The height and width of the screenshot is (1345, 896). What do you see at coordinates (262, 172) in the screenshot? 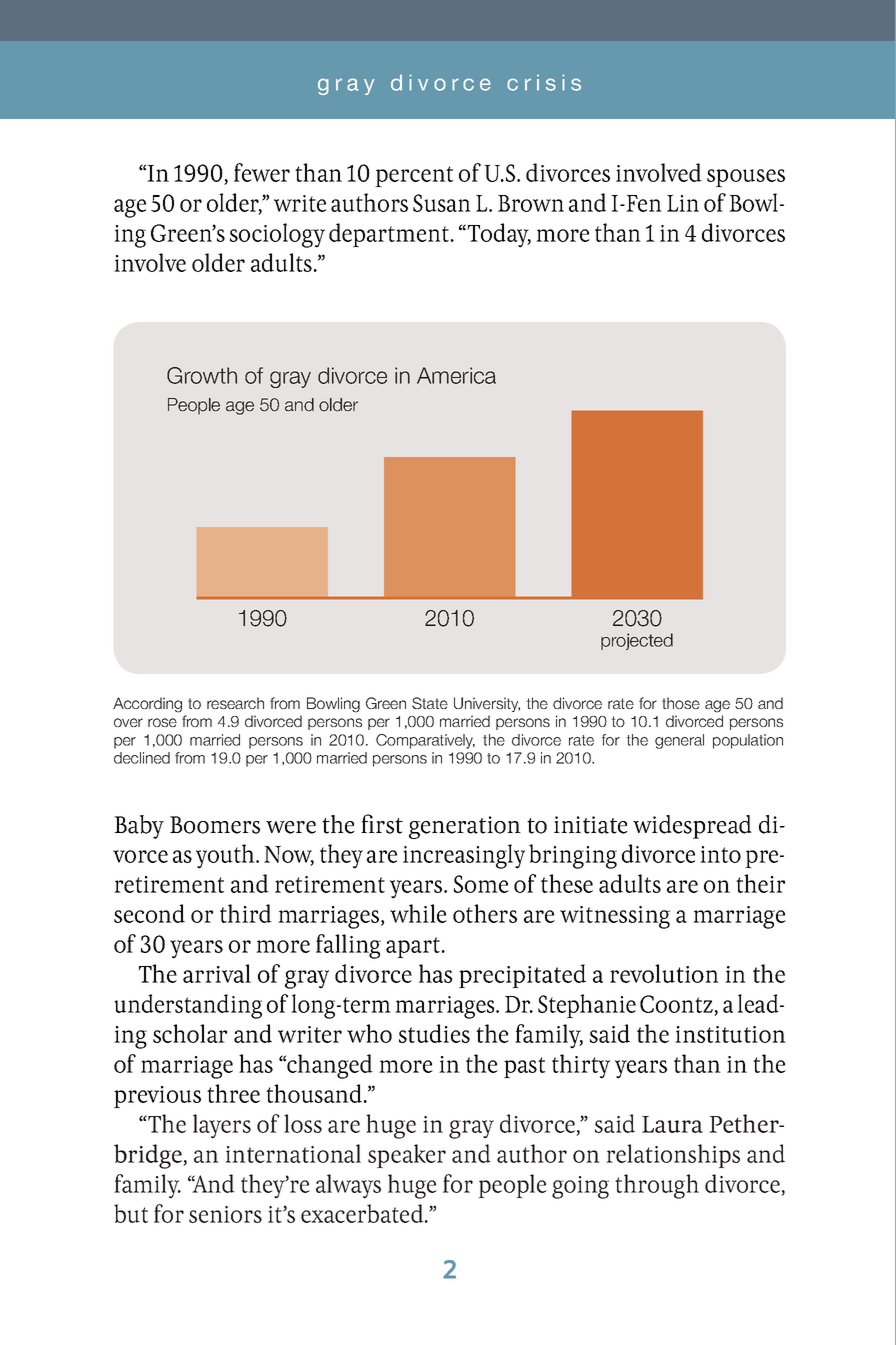
I see `fewer` at bounding box center [262, 172].
